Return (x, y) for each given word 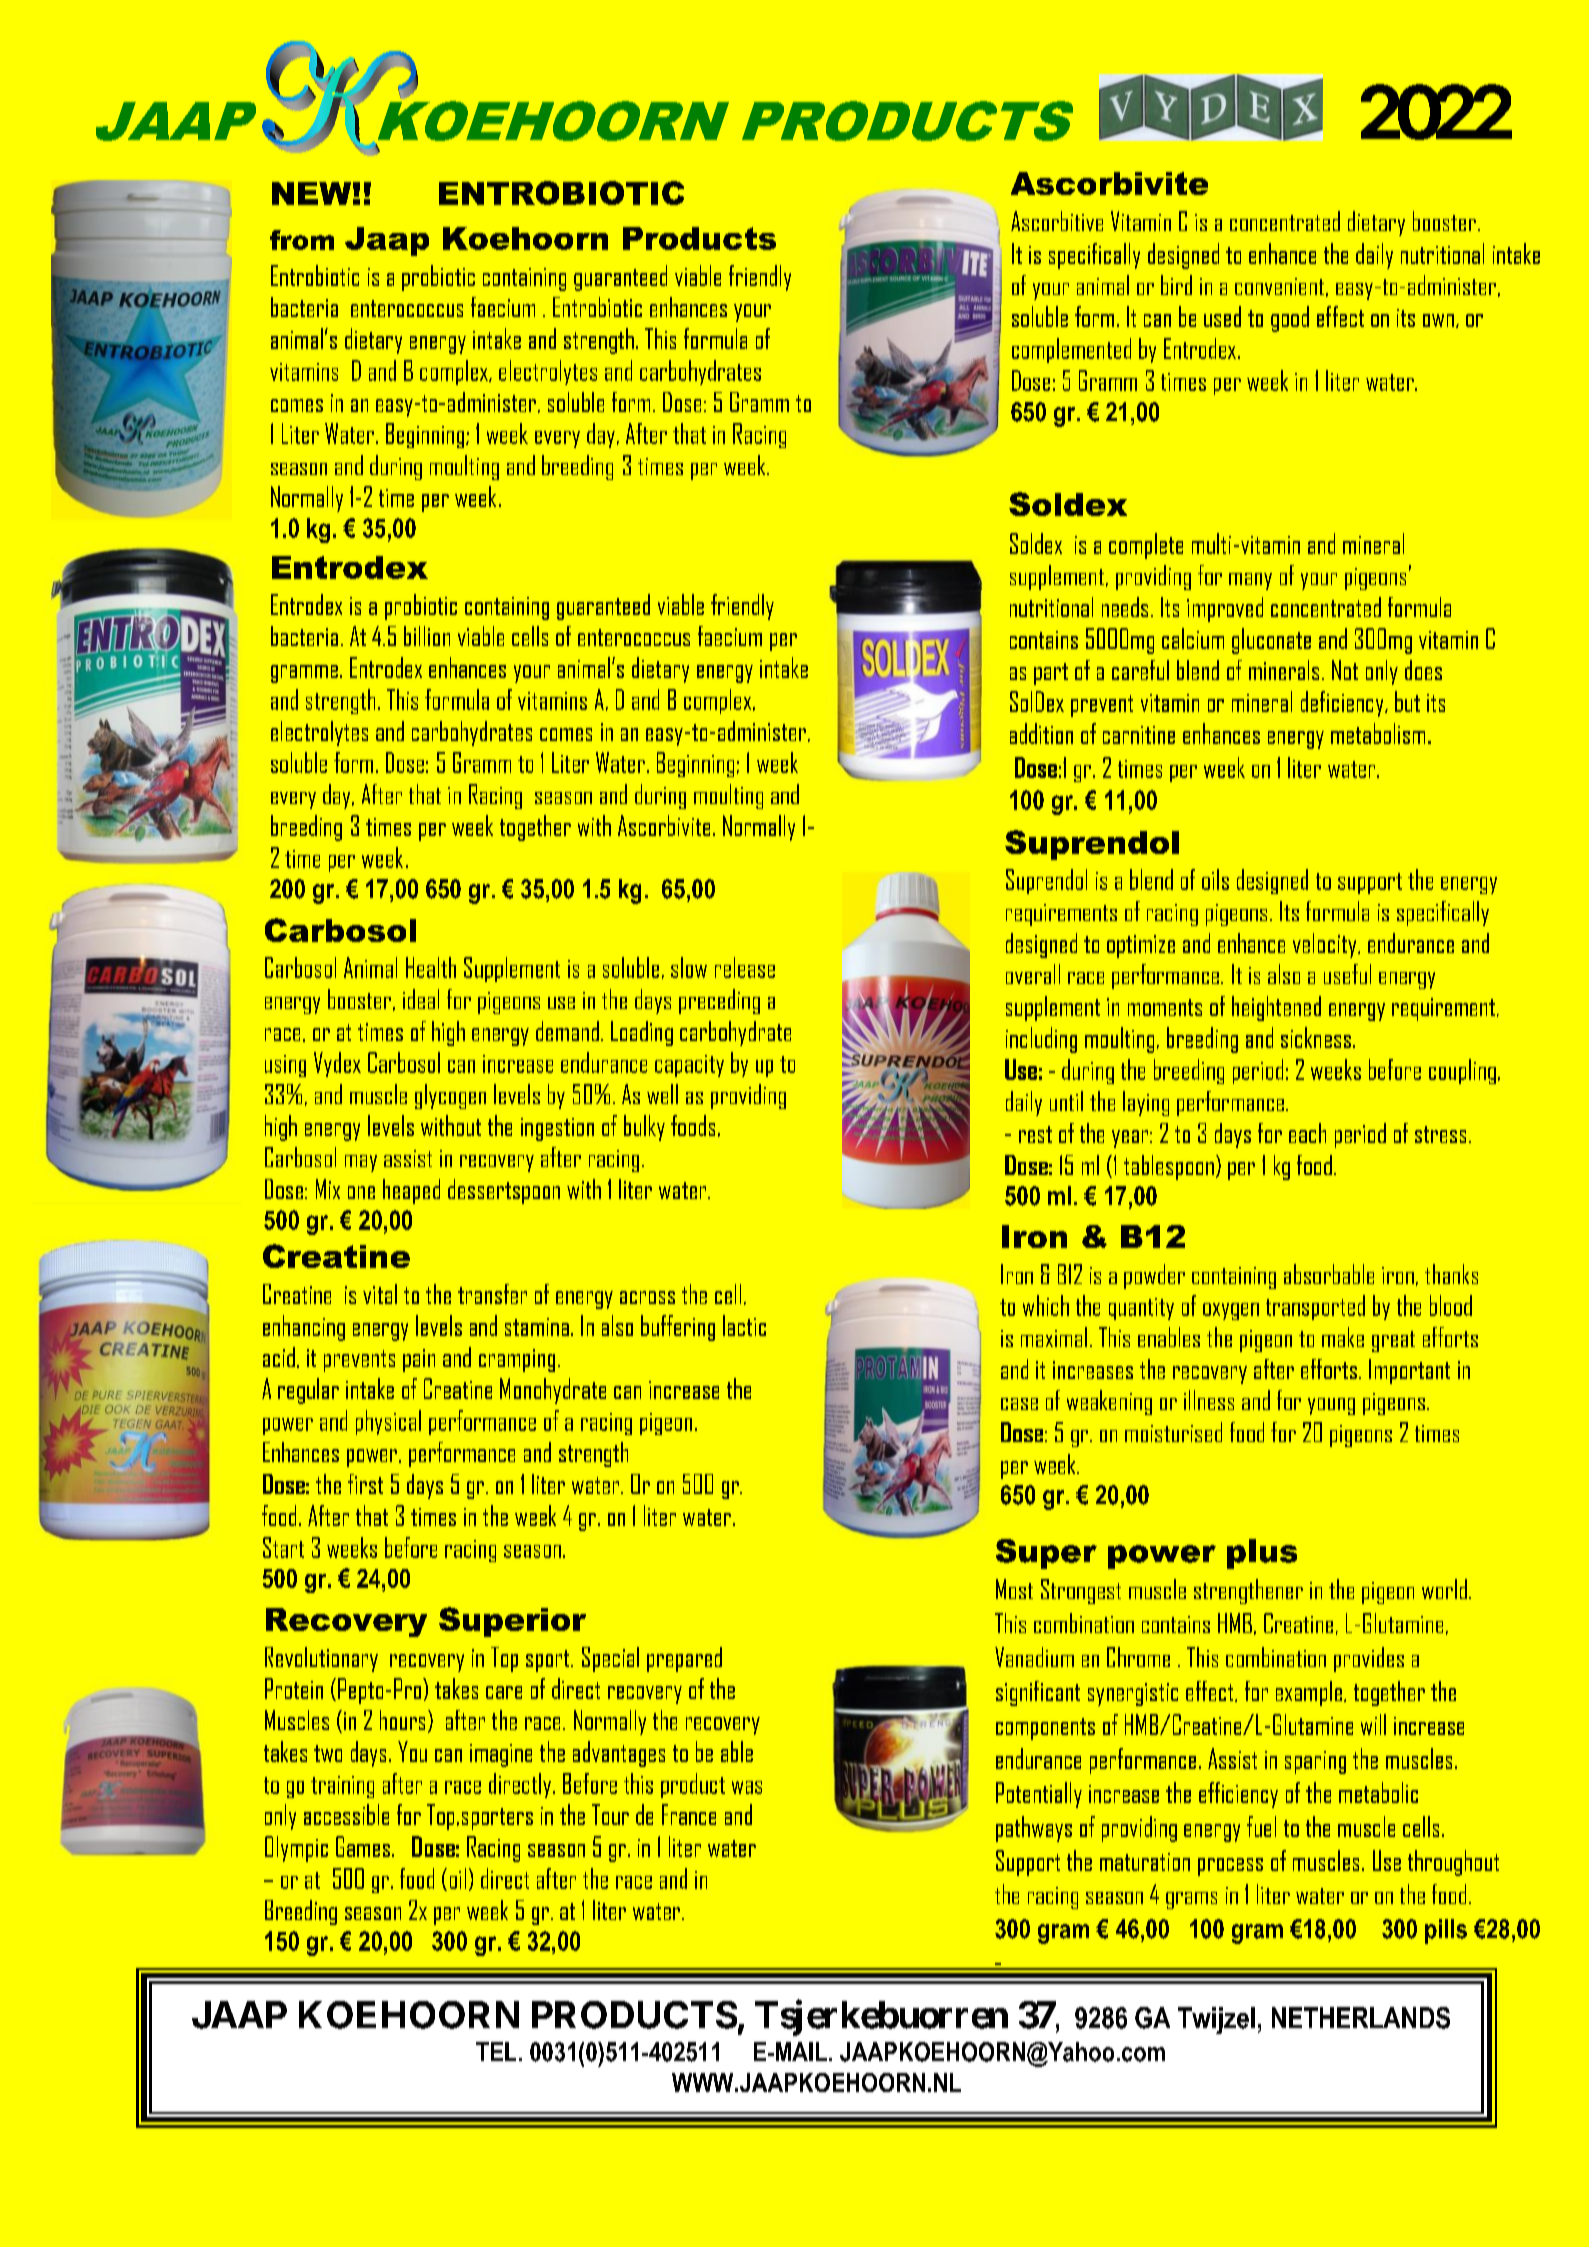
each (1307, 1133)
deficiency (1343, 704)
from (302, 240)
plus (1262, 1554)
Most (1014, 1589)
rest (1035, 1134)
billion (427, 636)
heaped (411, 1191)
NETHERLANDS (1361, 2018)
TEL (496, 2051)
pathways (1034, 1829)
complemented (1071, 350)
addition (1041, 733)
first (365, 1484)
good (1290, 319)
